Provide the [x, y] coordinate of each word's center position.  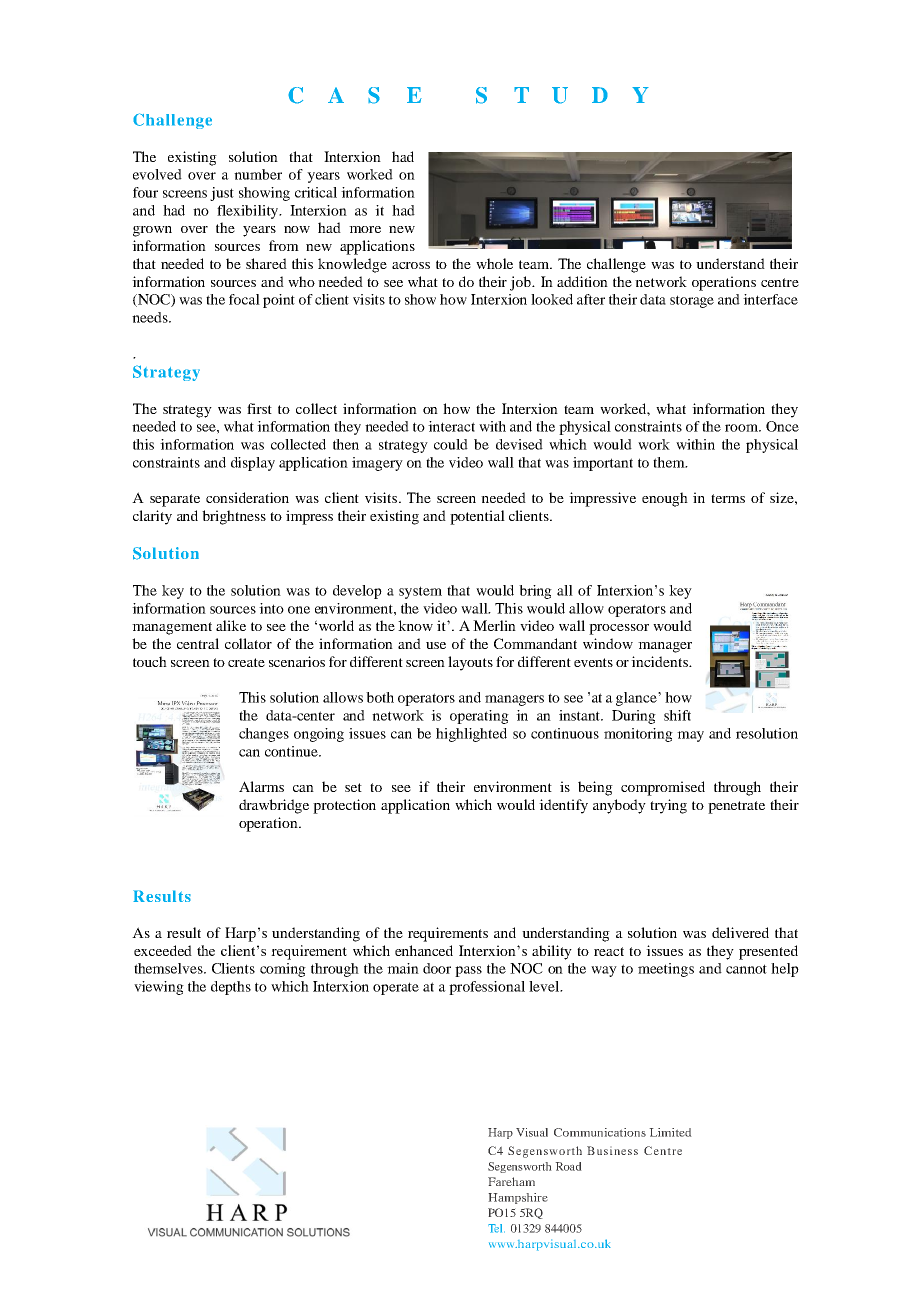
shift [677, 715]
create [246, 662]
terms [728, 498]
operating [479, 717]
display [253, 464]
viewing [159, 988]
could [451, 444]
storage [692, 301]
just [222, 194]
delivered [740, 932]
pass [468, 971]
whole [494, 263]
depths [231, 988]
